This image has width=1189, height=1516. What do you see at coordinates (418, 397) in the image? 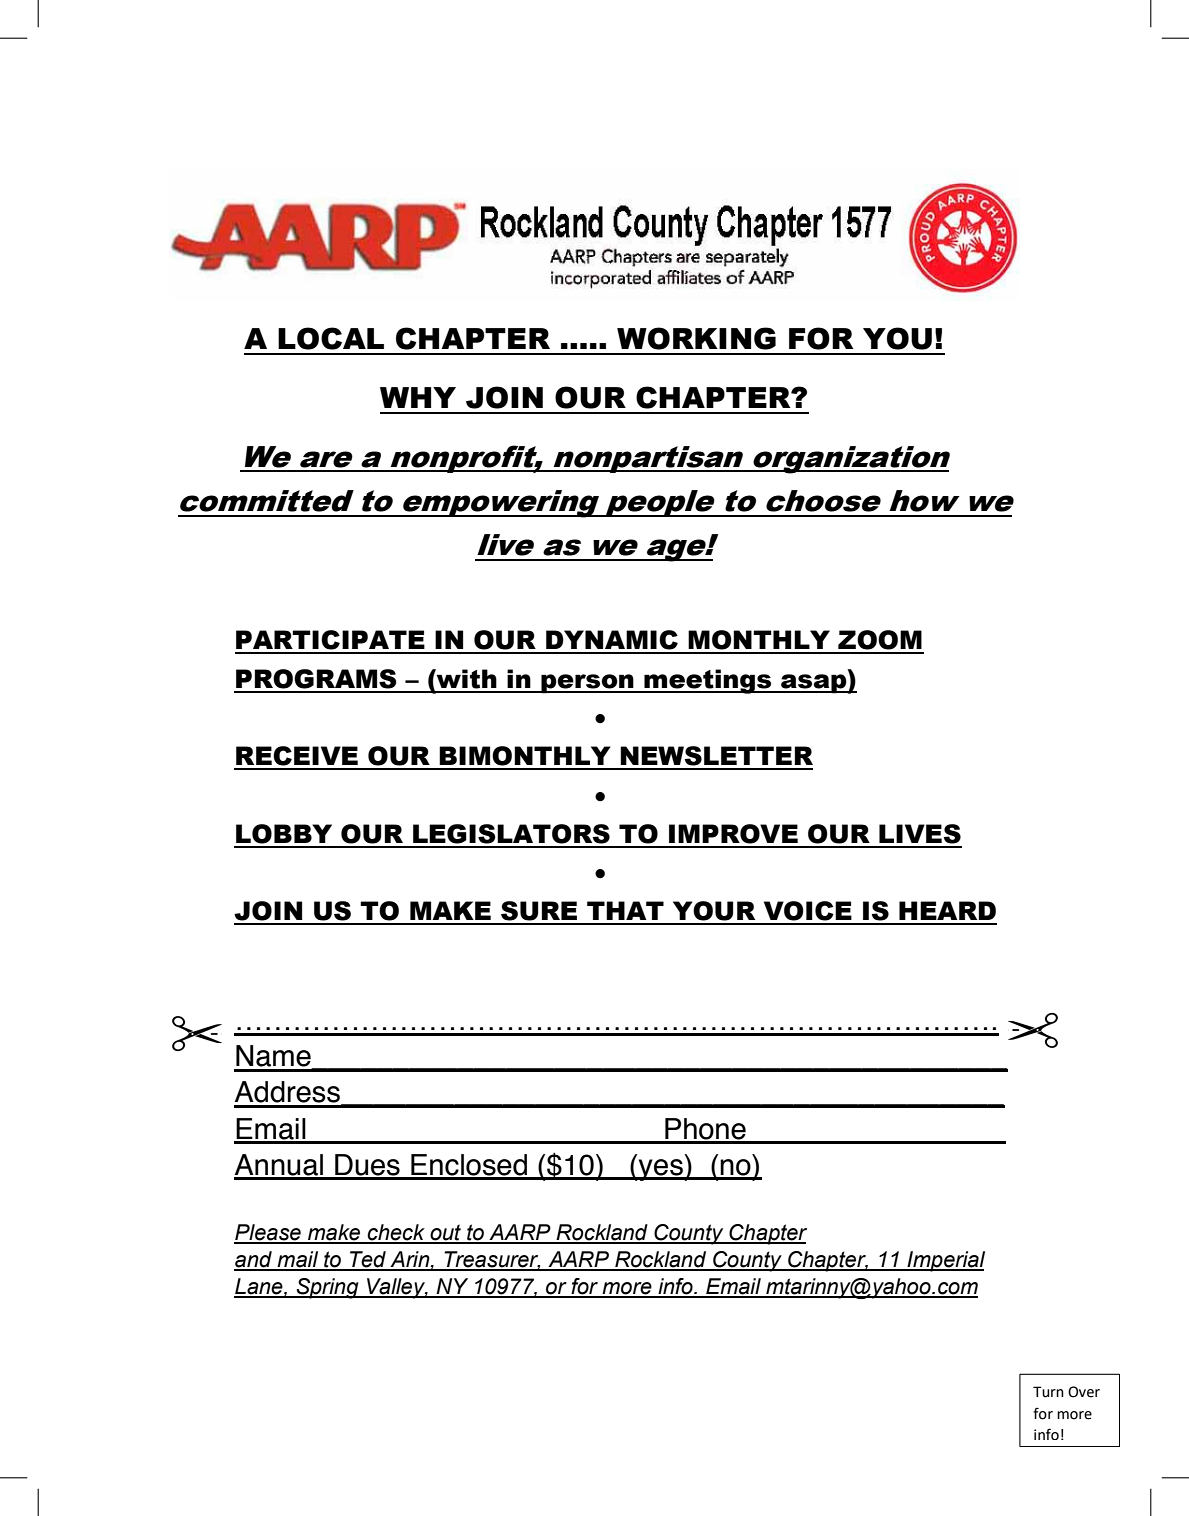
I see `WHY` at bounding box center [418, 397].
